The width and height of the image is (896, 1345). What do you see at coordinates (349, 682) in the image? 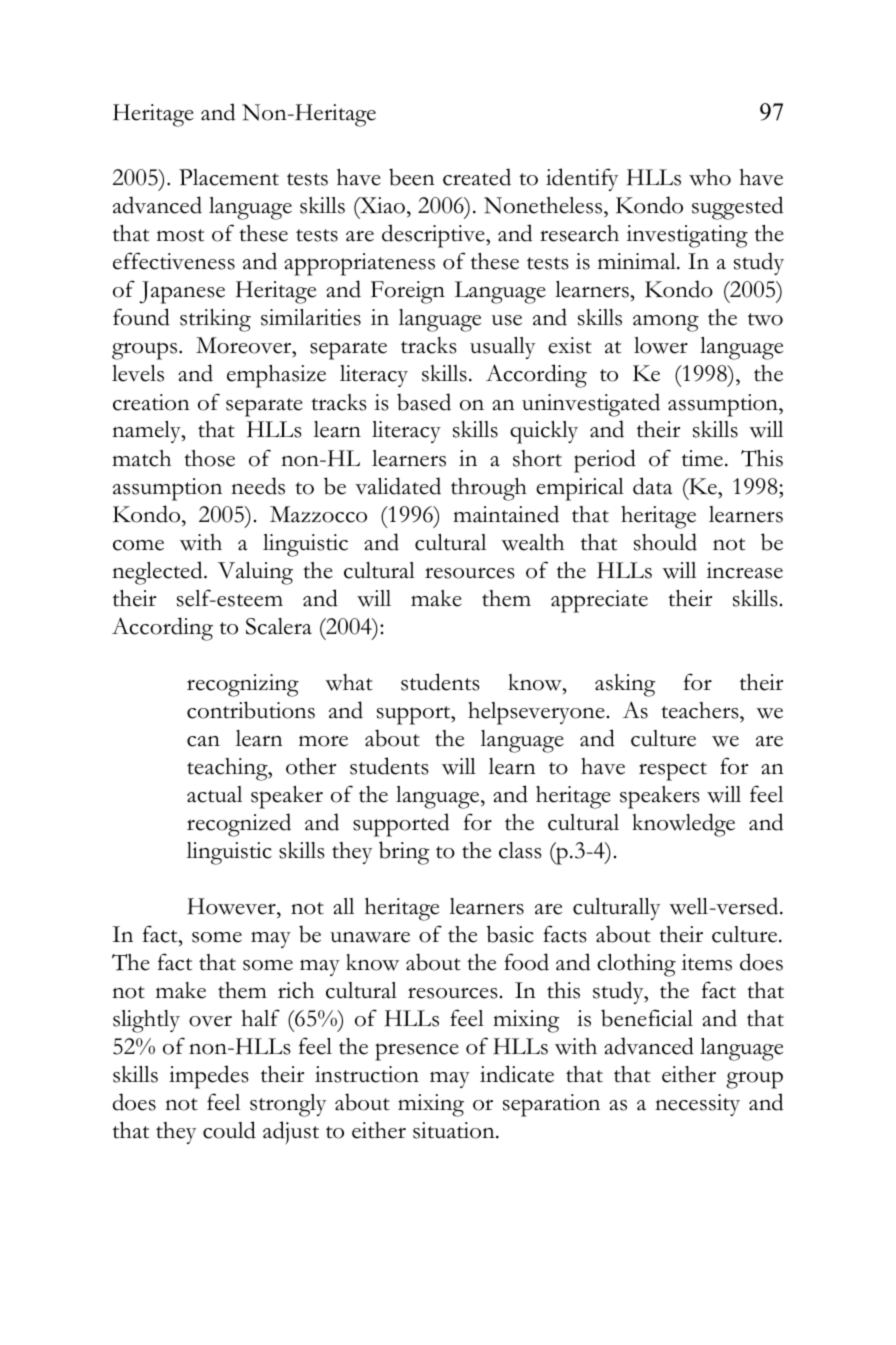
I see `what` at bounding box center [349, 682].
